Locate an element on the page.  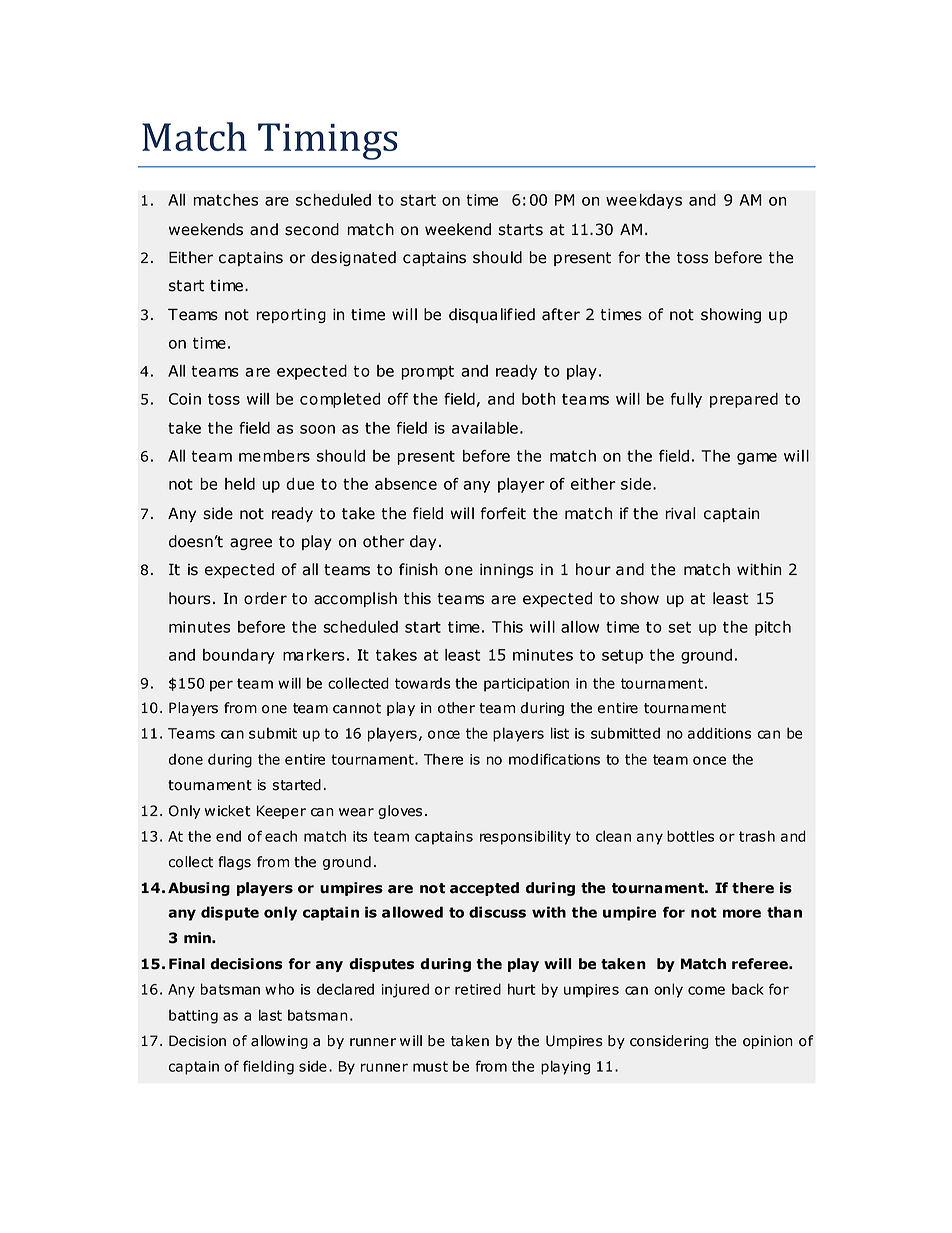
opinion is located at coordinates (768, 1042).
